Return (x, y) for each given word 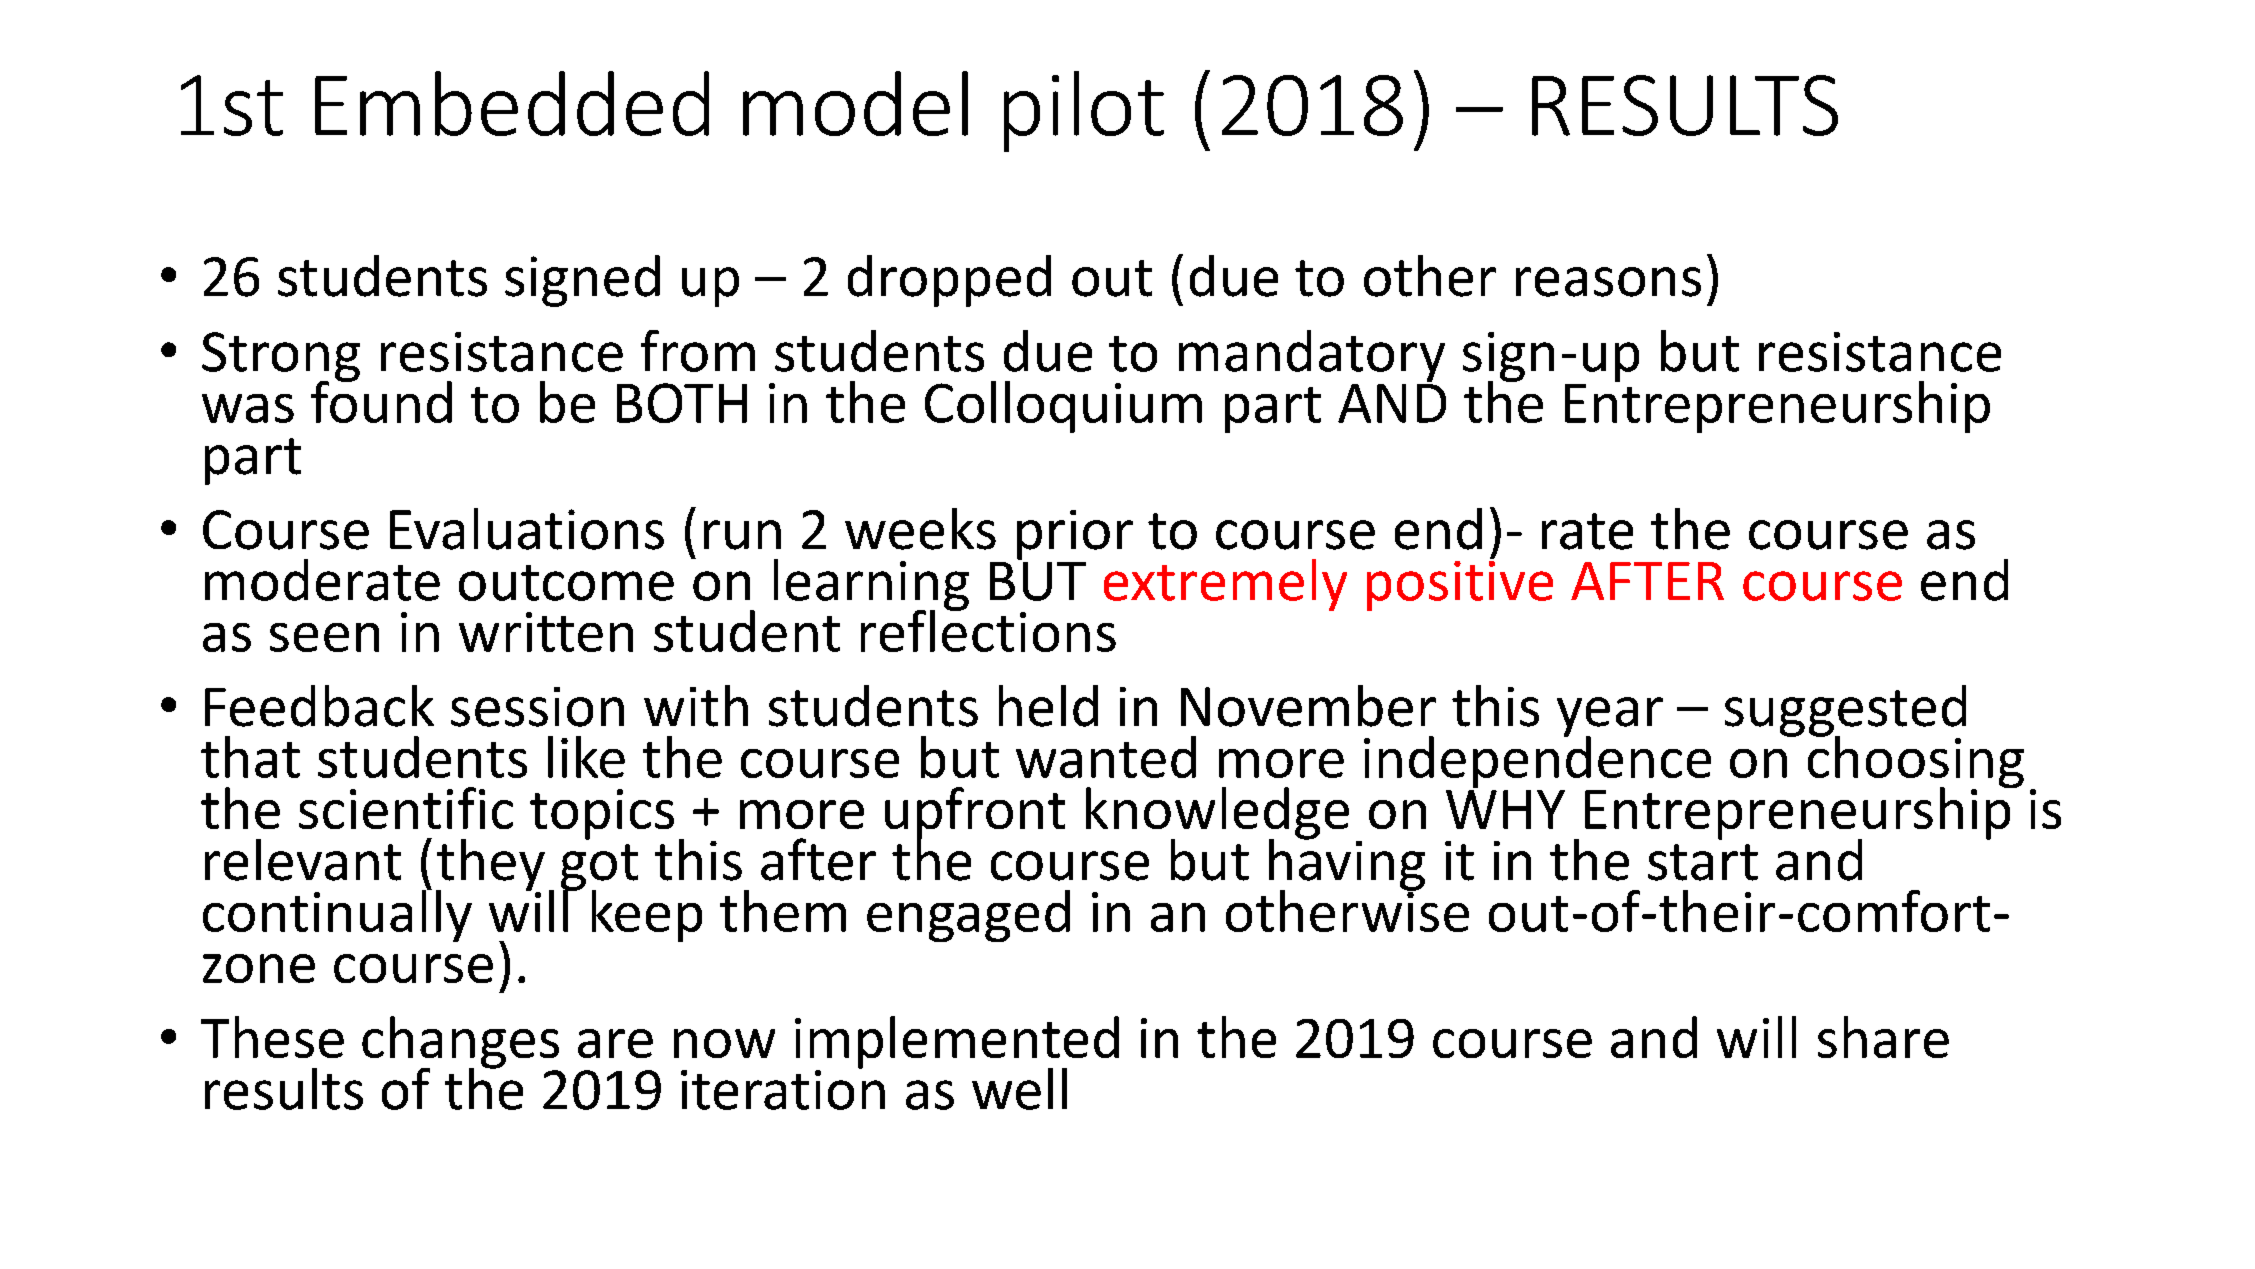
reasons (1608, 282)
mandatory (1312, 356)
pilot (1084, 111)
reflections (988, 629)
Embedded (512, 103)
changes (460, 1043)
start (1703, 862)
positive (1460, 584)
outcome (566, 583)
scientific (406, 808)
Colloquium (1063, 407)
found (381, 400)
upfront (975, 814)
